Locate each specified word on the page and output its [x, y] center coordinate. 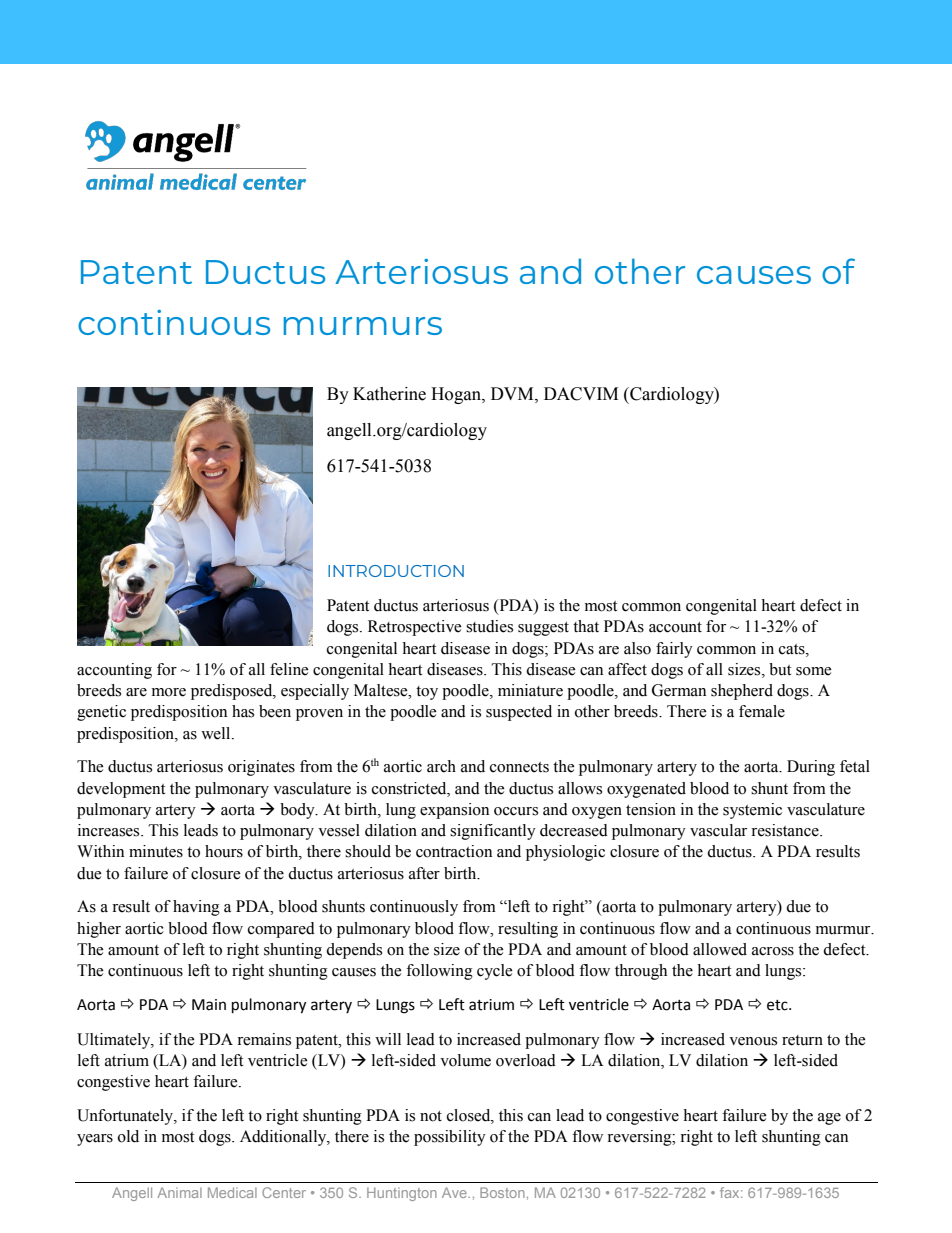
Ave [455, 1192]
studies [489, 626]
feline [289, 669]
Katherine [389, 394]
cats [793, 649]
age [829, 1119]
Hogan [457, 395]
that [586, 626]
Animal [179, 1192]
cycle [495, 972]
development [121, 790]
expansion [454, 811]
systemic [752, 811]
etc [778, 1005]
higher [99, 930]
